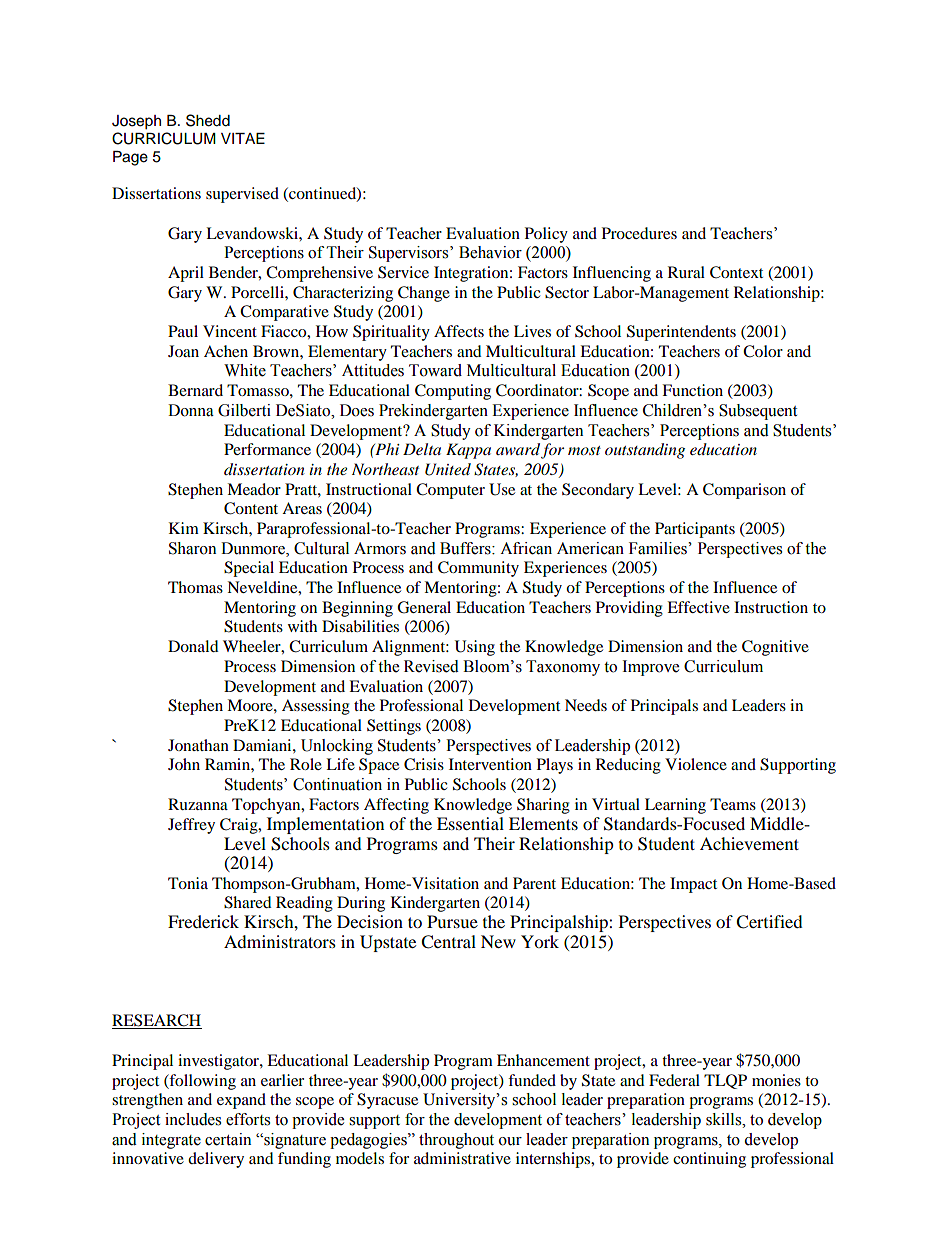  Describe the element at coordinates (470, 823) in the image. I see `Essential` at that location.
